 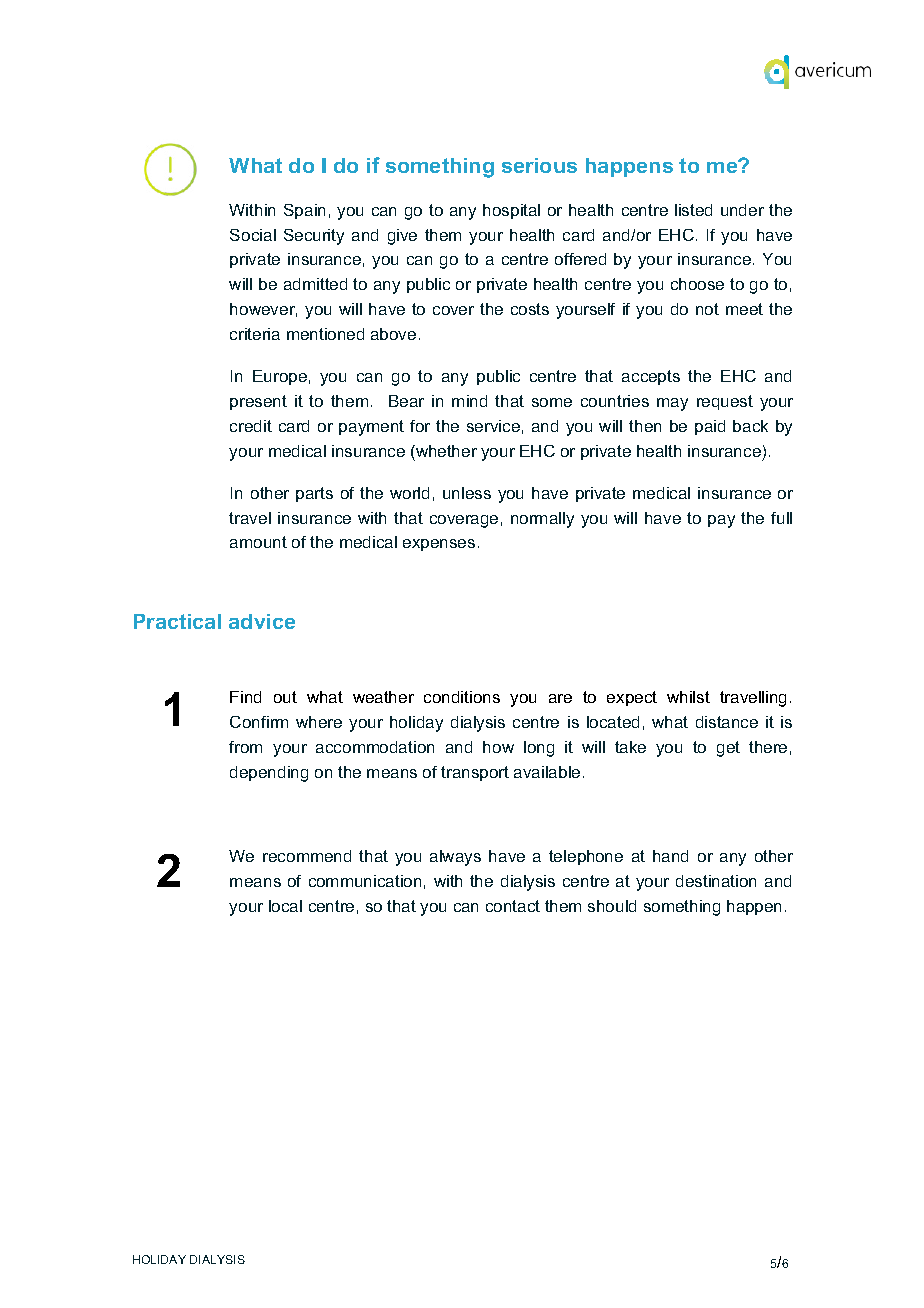 I want to click on hospital, so click(x=511, y=211).
